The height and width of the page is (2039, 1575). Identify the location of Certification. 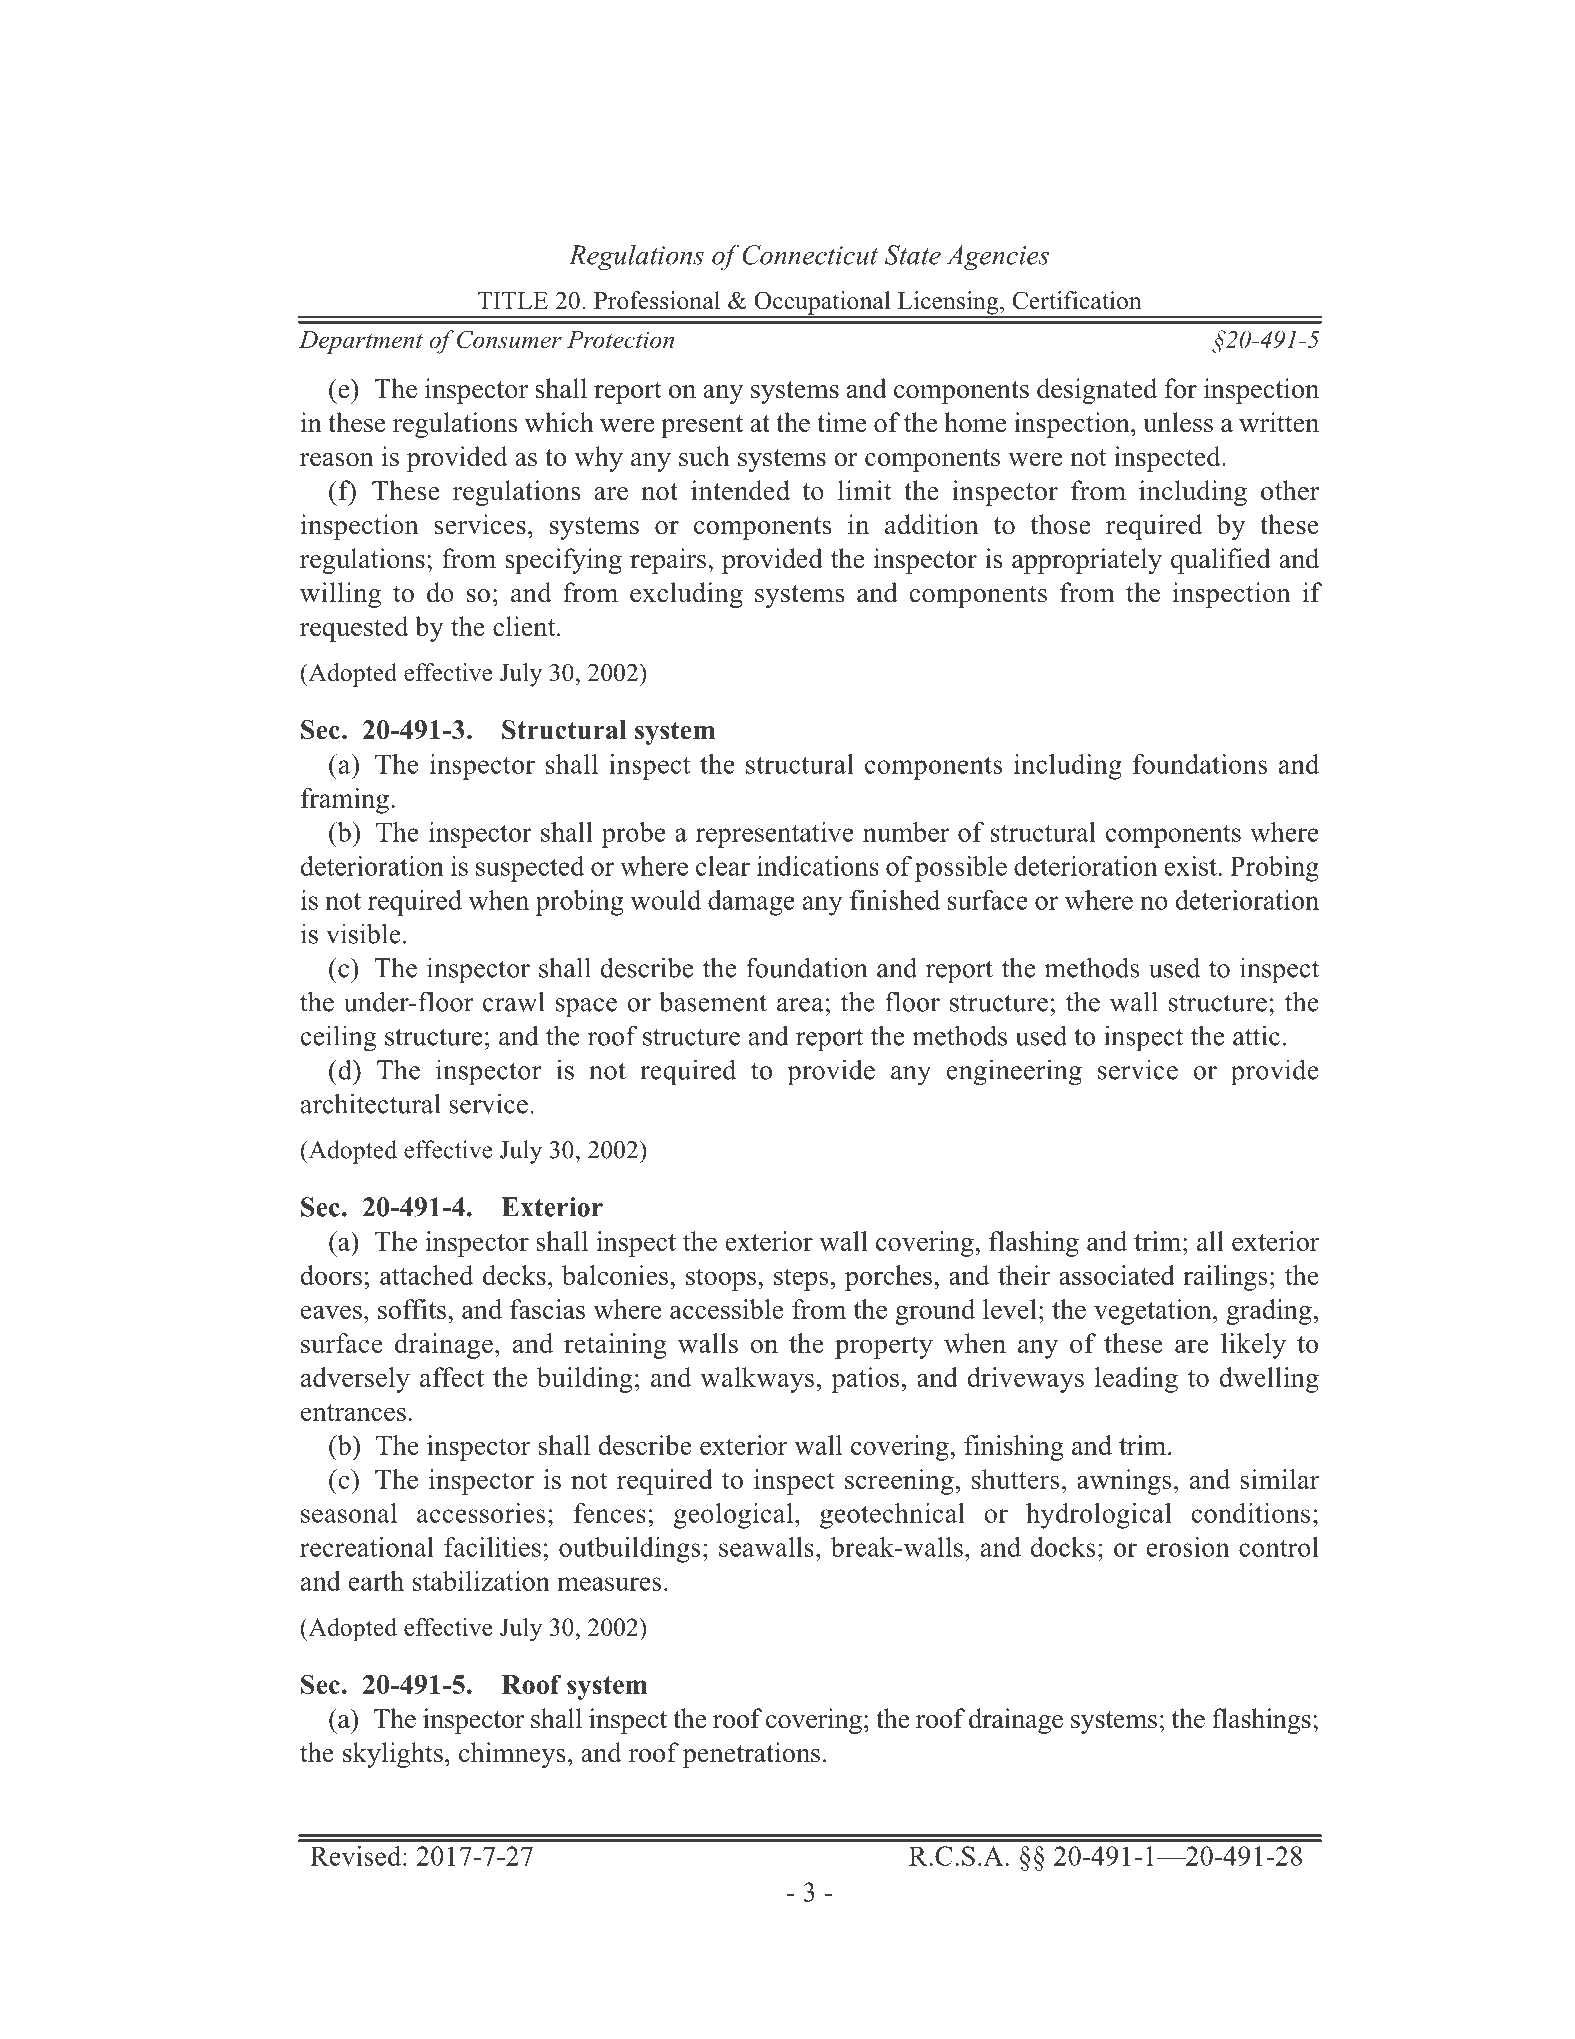
(1077, 300).
